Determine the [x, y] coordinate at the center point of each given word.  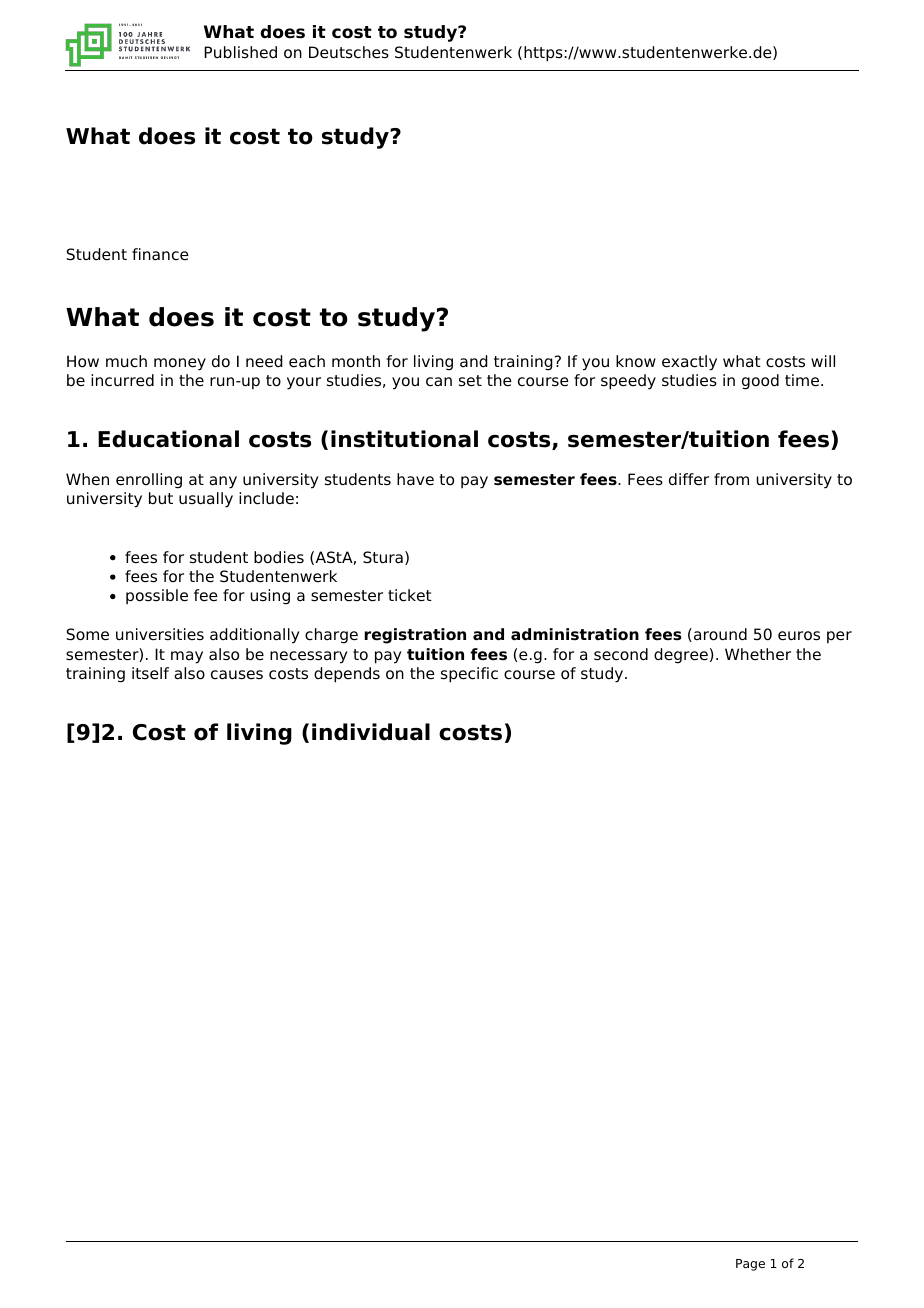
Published [240, 52]
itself [150, 673]
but [161, 498]
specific [469, 675]
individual [371, 732]
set [470, 381]
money [180, 364]
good [760, 382]
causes [237, 675]
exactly [689, 363]
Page [750, 1265]
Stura [383, 557]
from [731, 479]
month [356, 361]
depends [347, 675]
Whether [758, 654]
